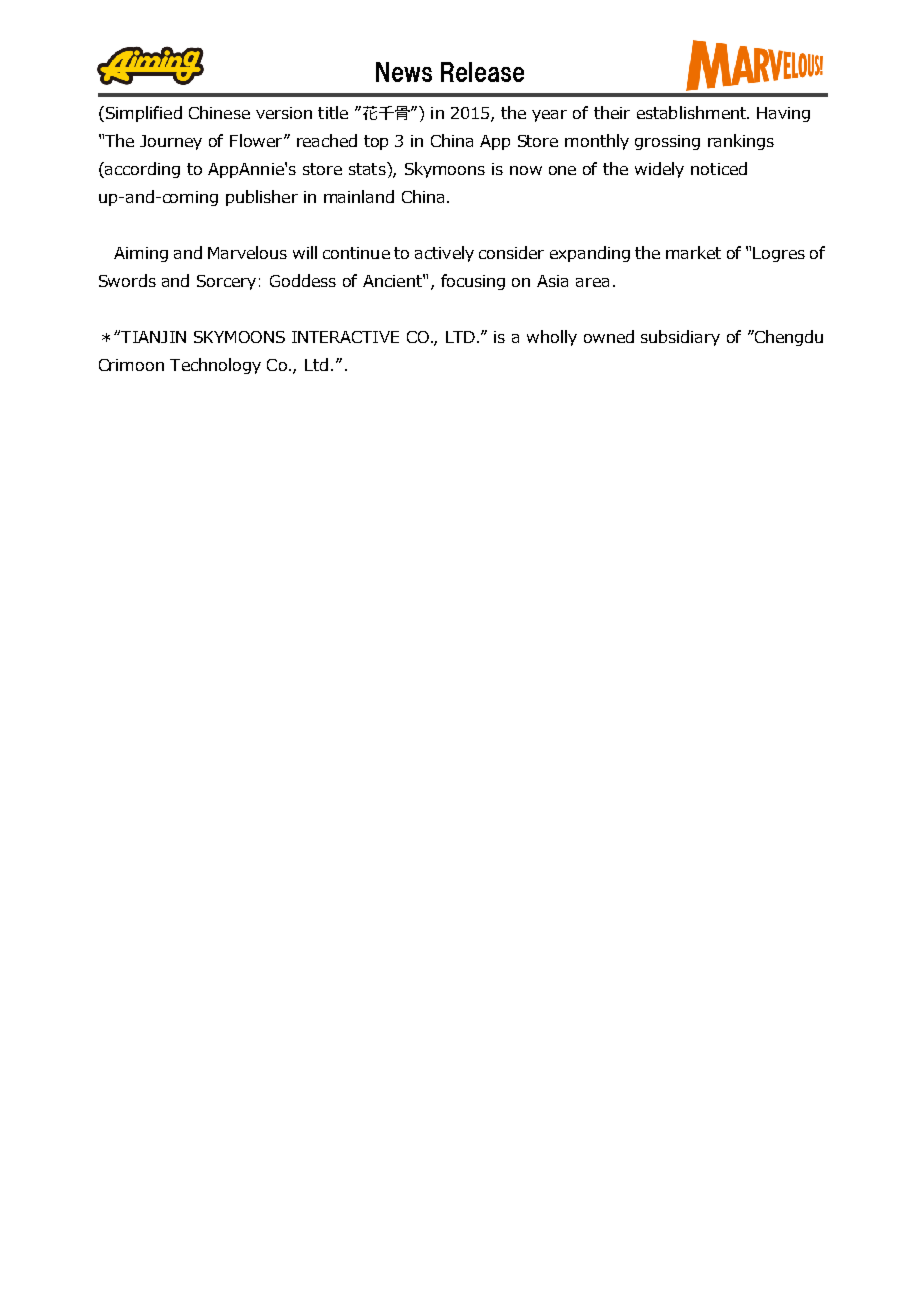  What do you see at coordinates (692, 112) in the page?
I see `establishment` at bounding box center [692, 112].
